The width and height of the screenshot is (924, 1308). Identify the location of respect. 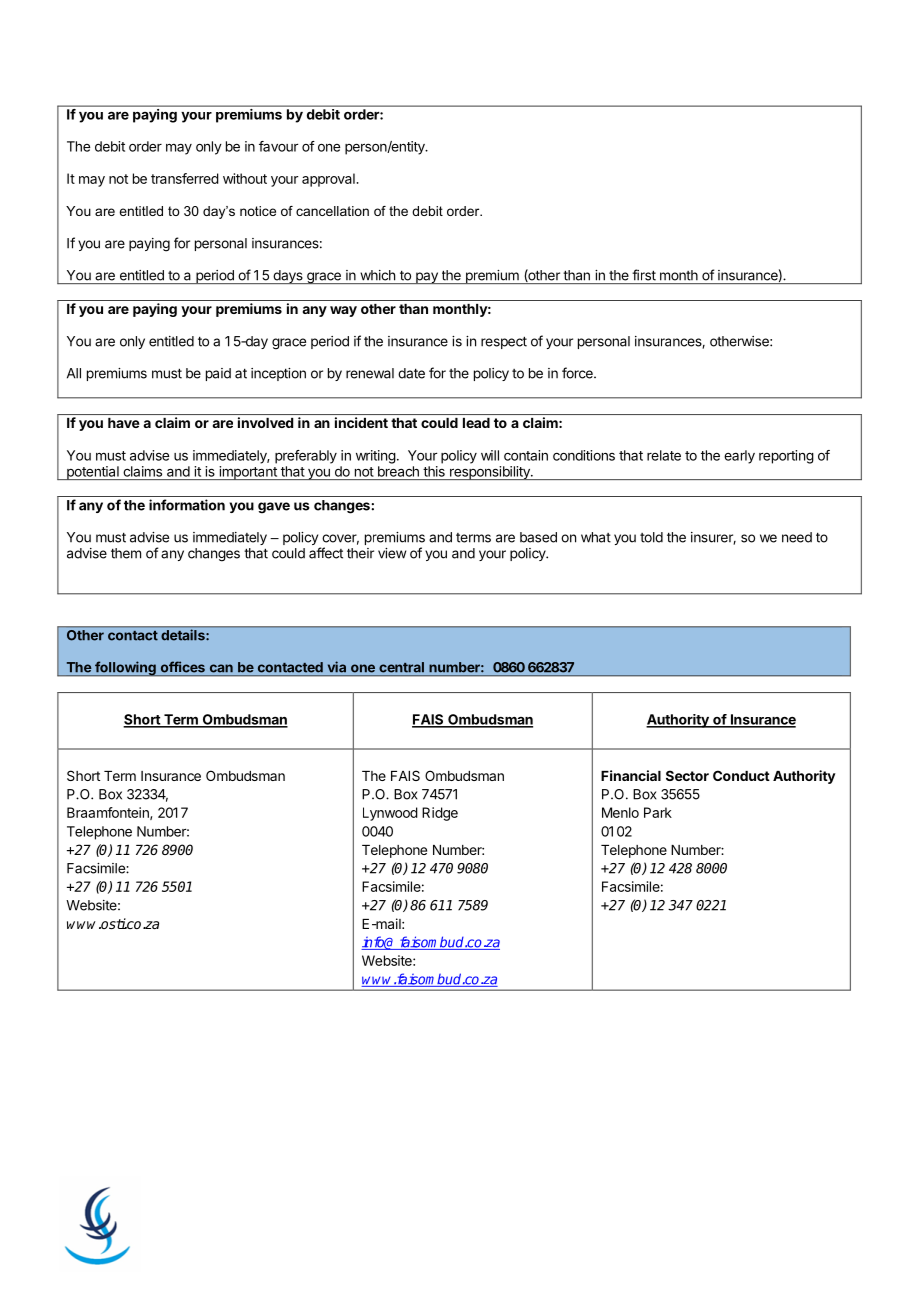
(504, 342).
